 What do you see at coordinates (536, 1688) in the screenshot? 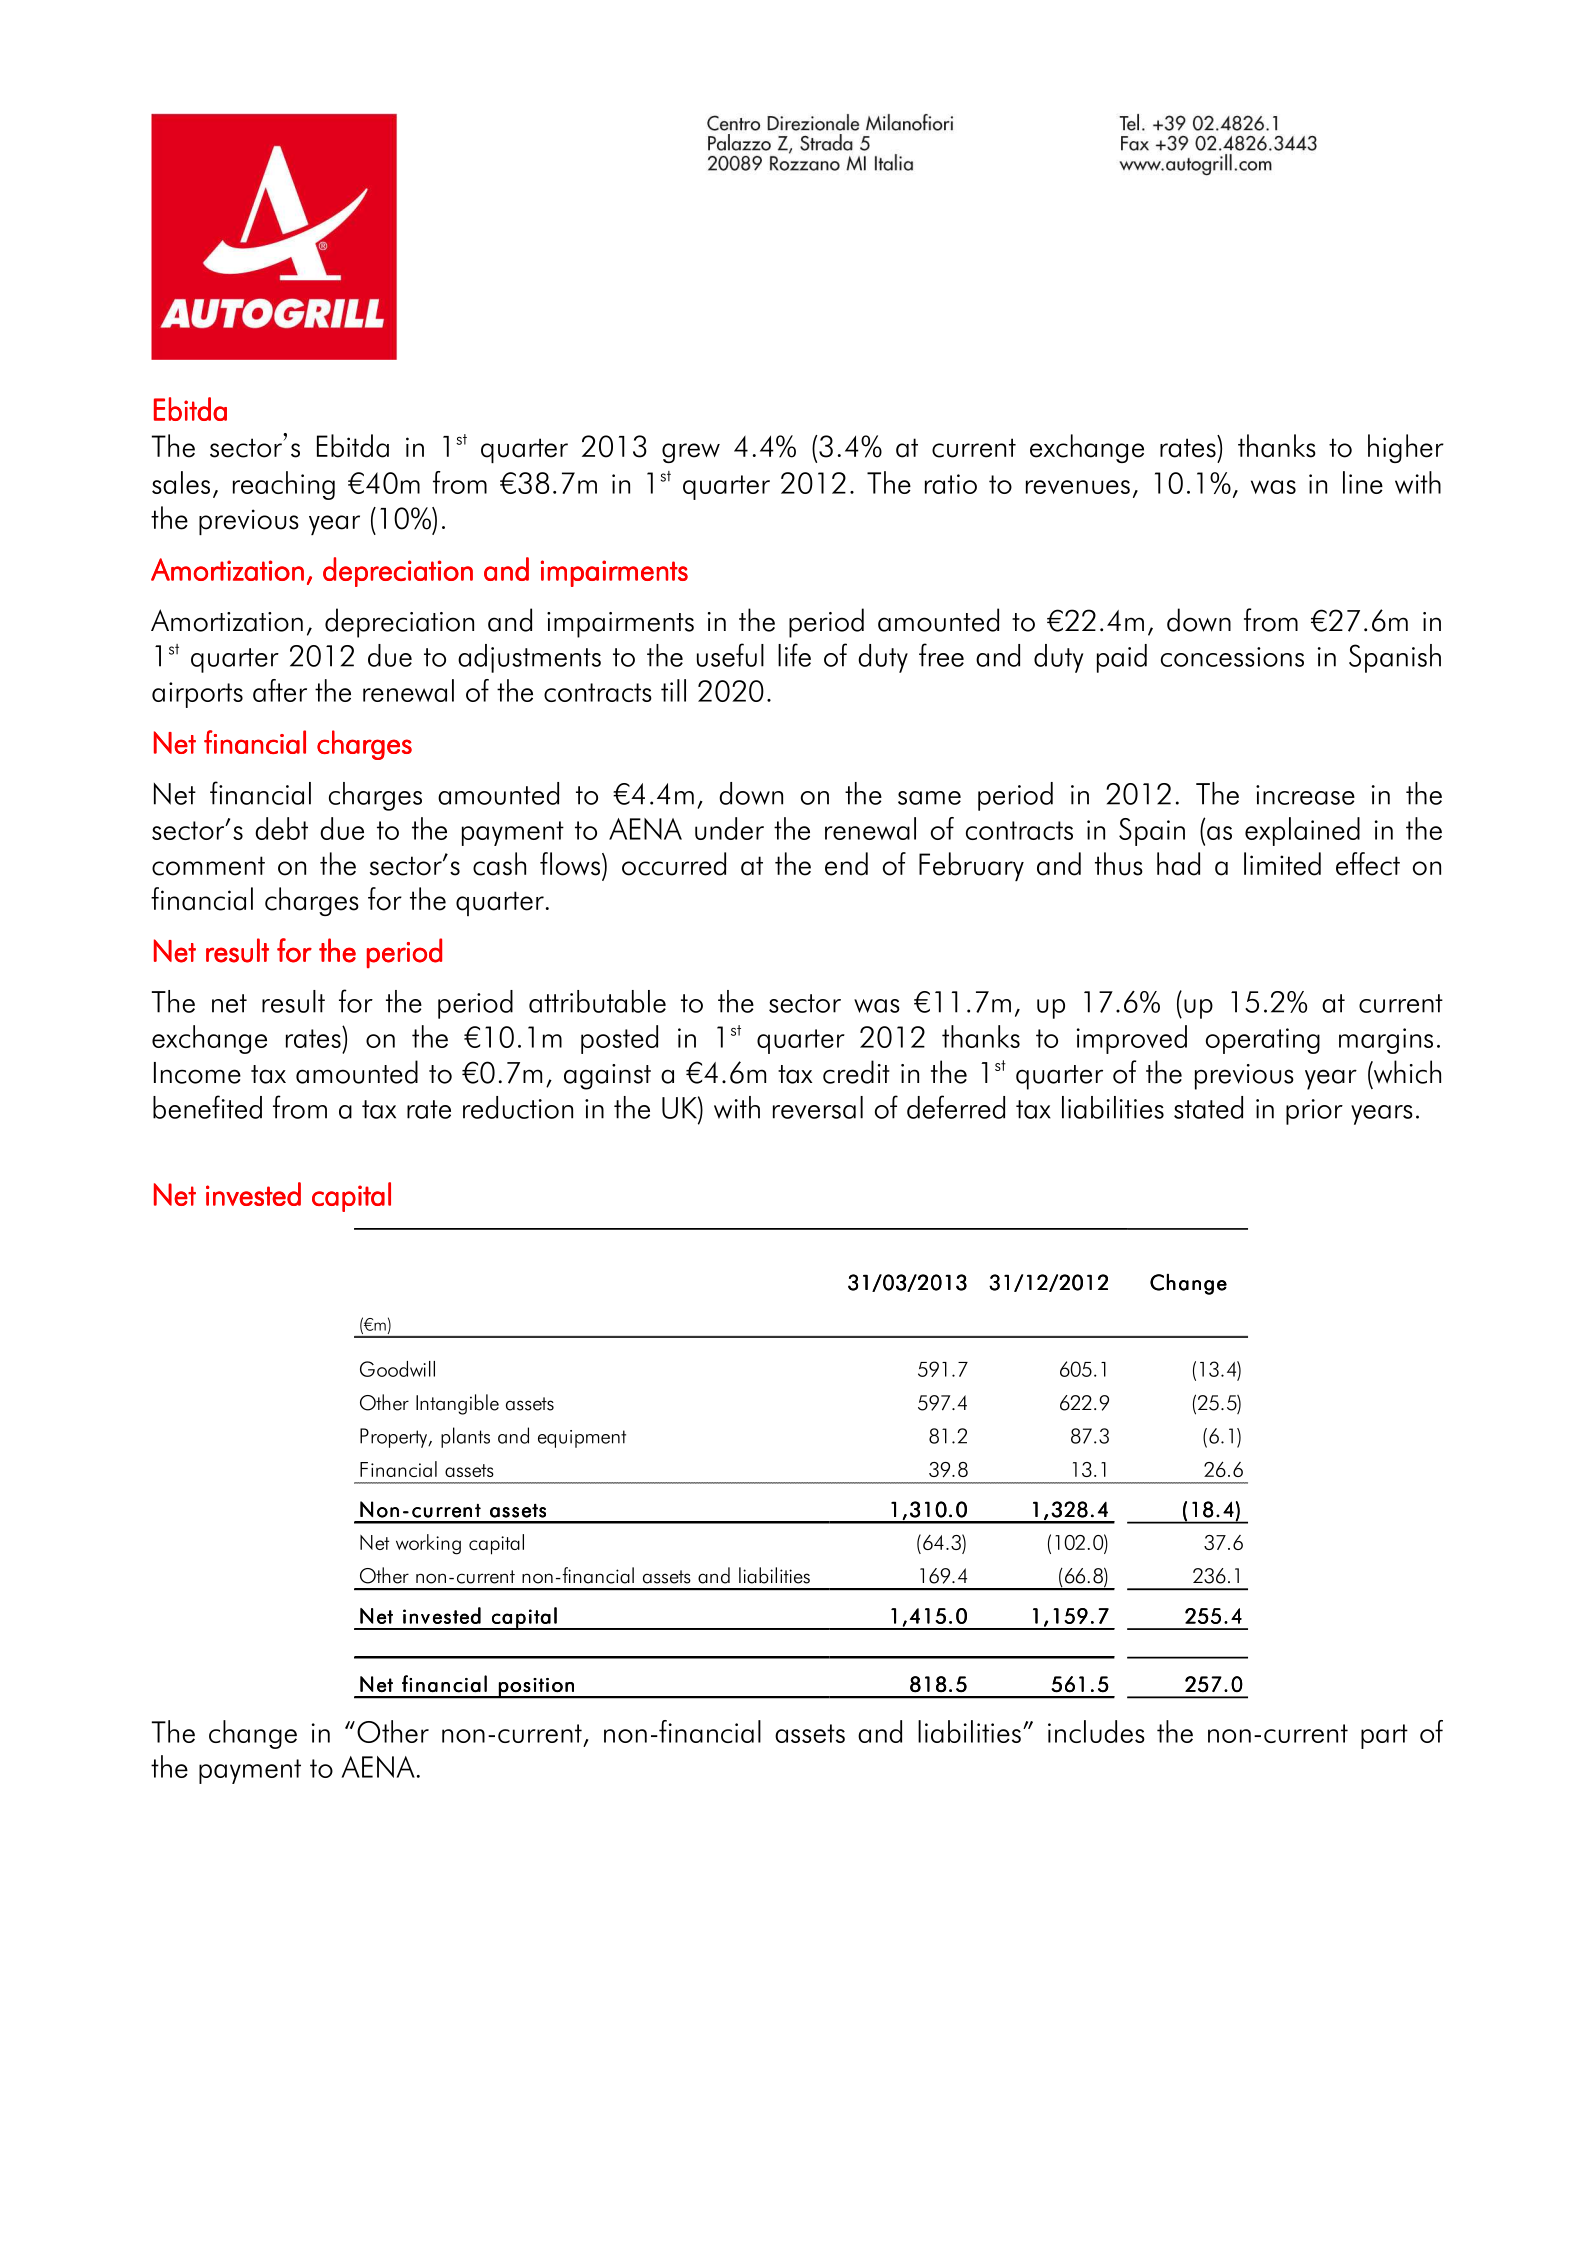
I see `position` at bounding box center [536, 1688].
